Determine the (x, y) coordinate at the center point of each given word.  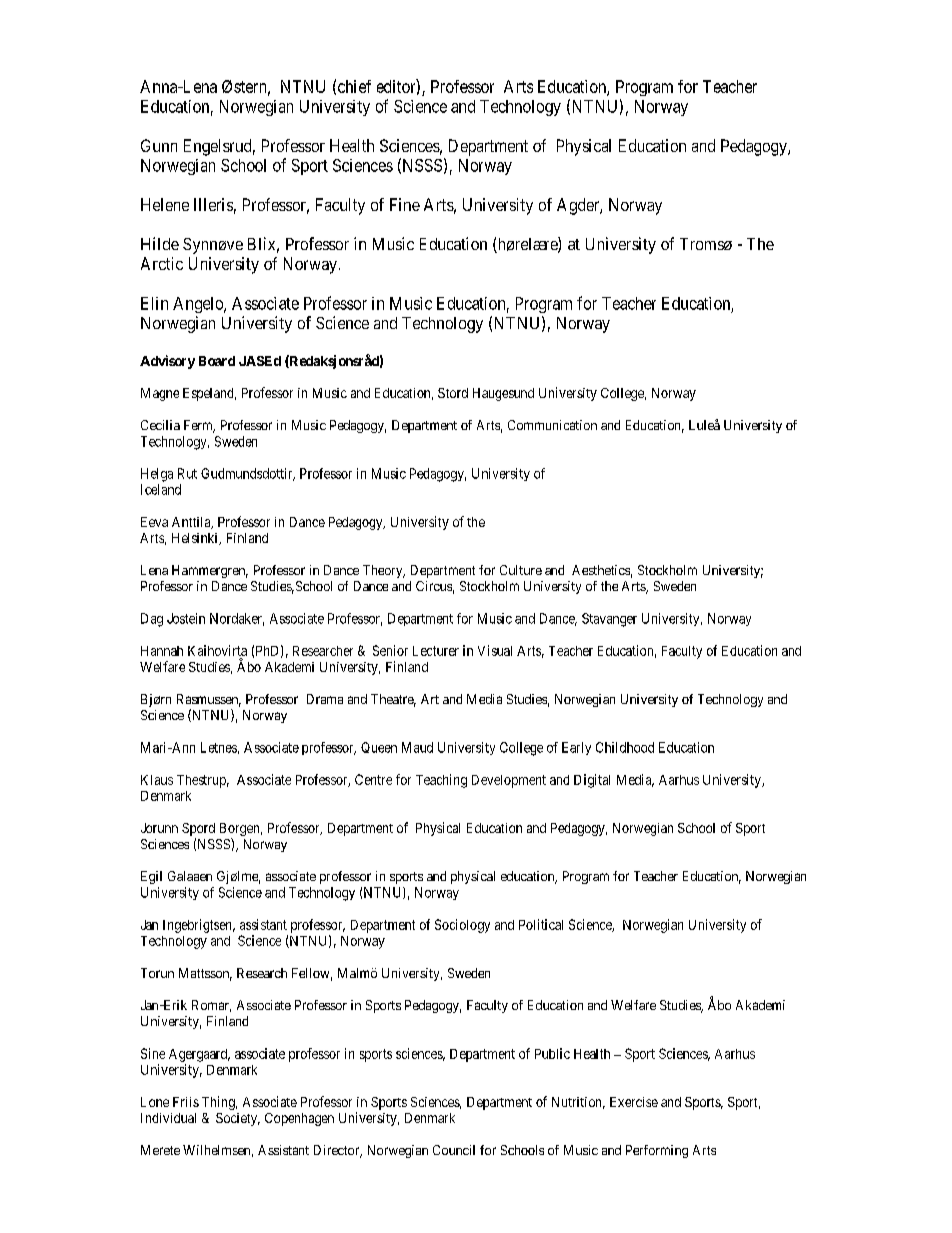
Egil (151, 877)
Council (454, 1150)
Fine (405, 204)
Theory (384, 571)
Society (238, 1119)
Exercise (634, 1102)
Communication (552, 425)
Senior (390, 650)
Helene (165, 204)
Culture (521, 570)
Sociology (462, 926)
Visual (495, 650)
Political (541, 924)
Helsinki (196, 539)
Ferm (199, 426)
